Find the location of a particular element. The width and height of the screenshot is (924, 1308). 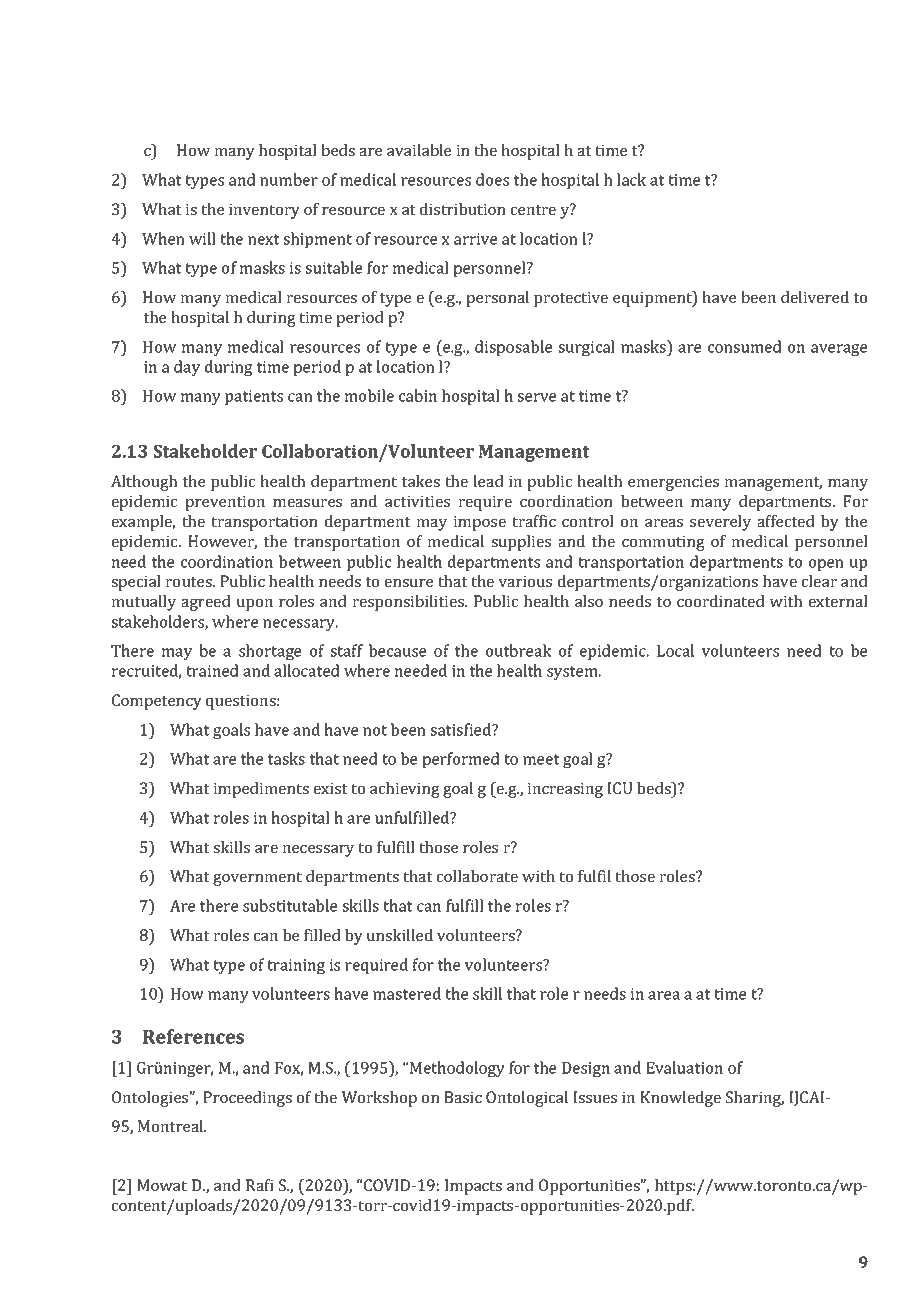

Local is located at coordinates (675, 650).
